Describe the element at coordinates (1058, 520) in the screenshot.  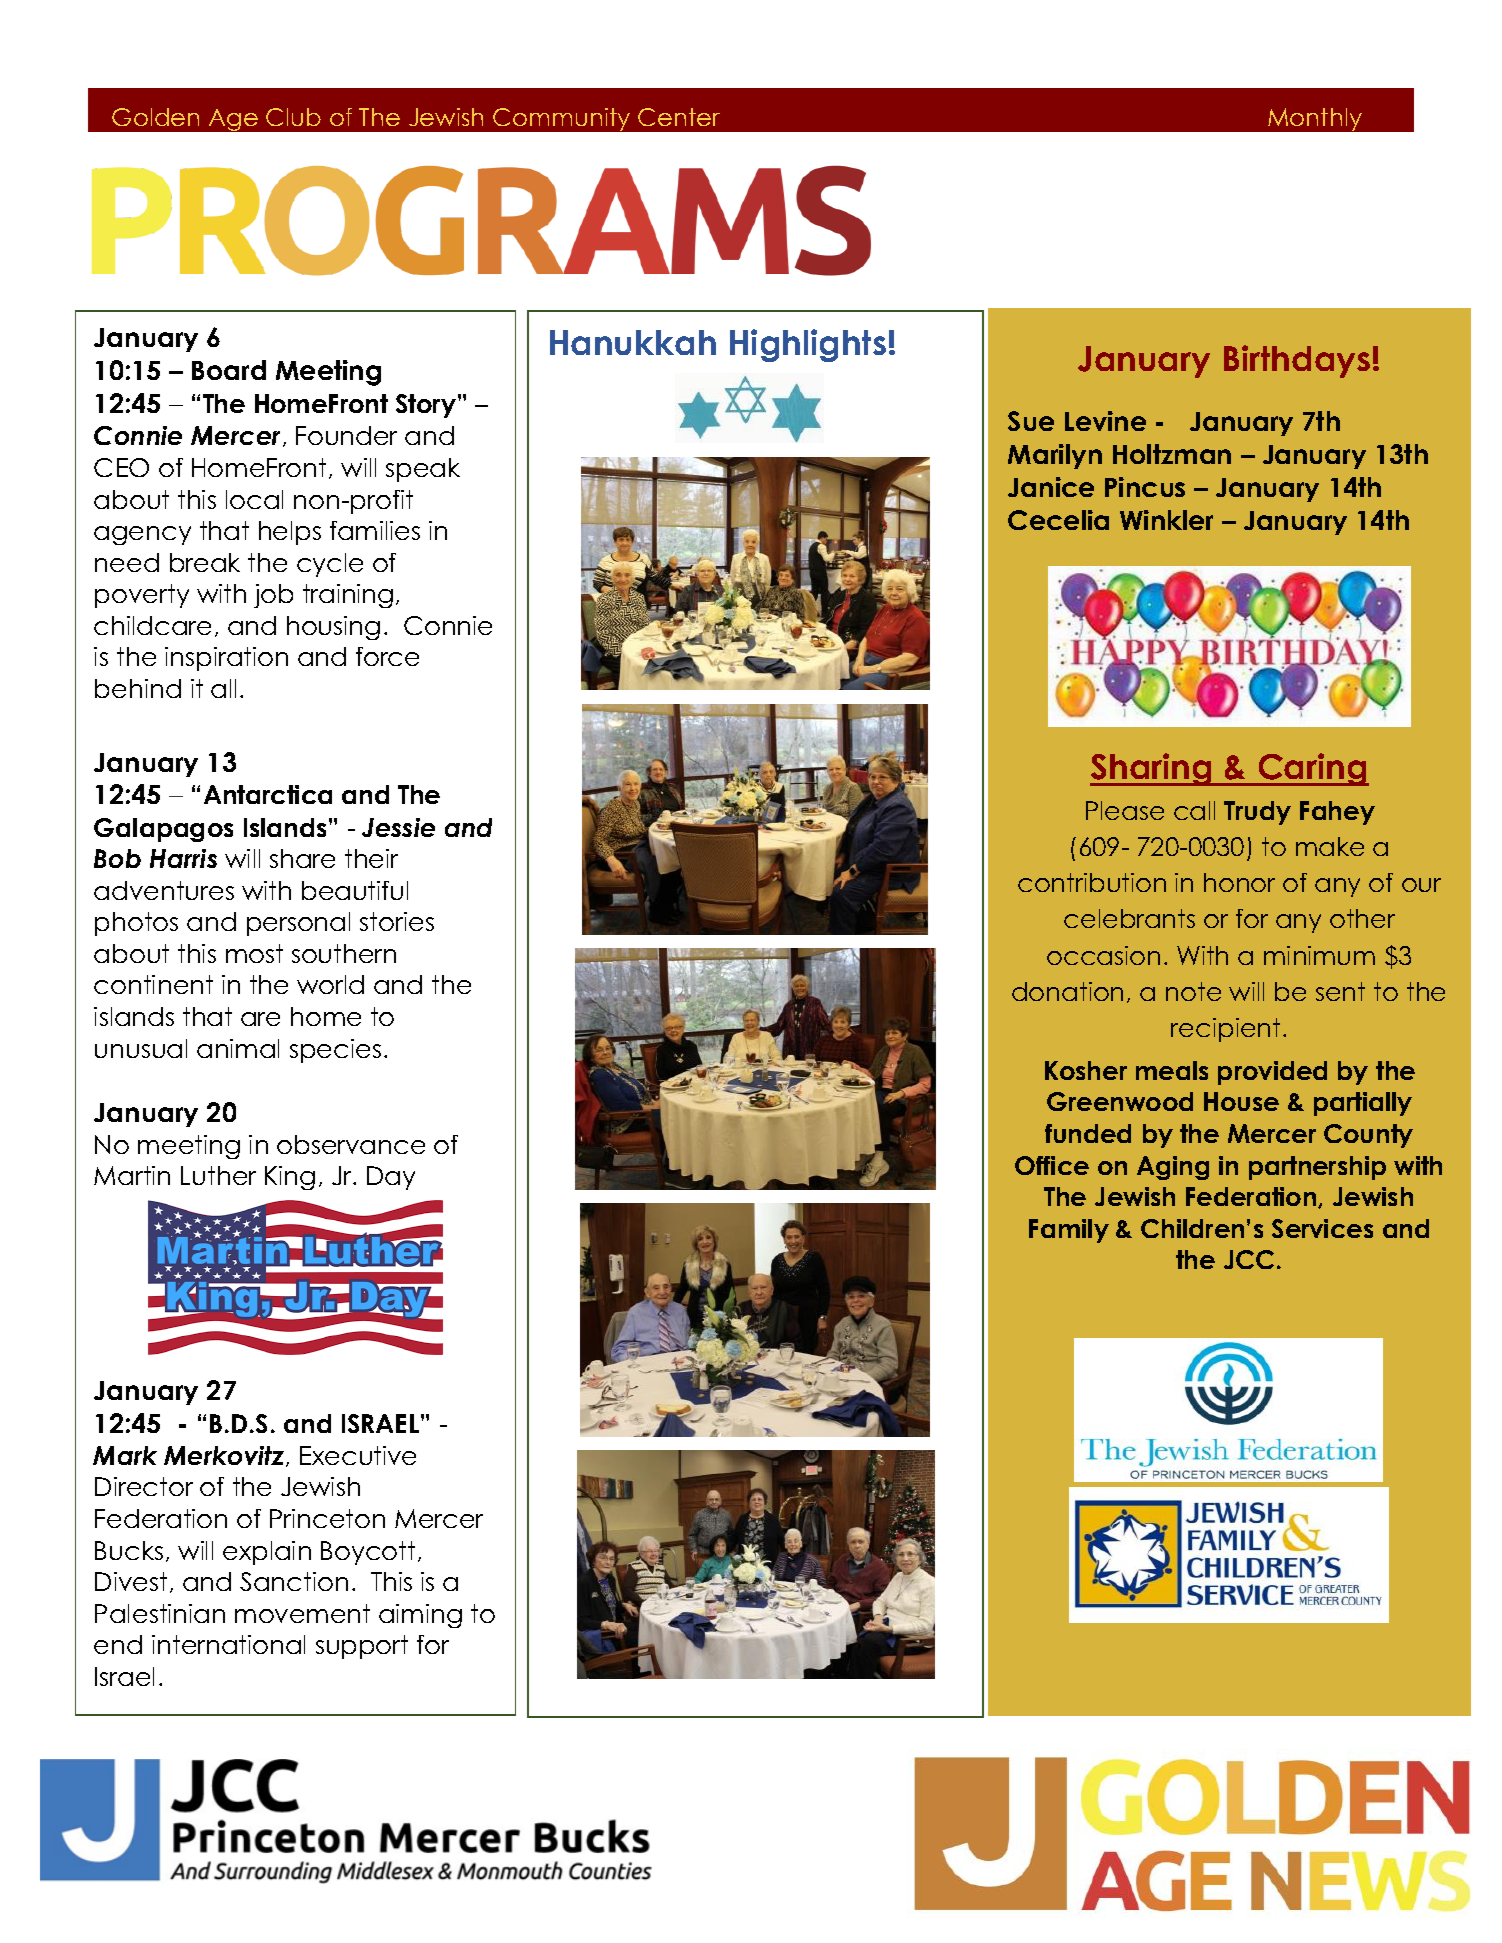
I see `Cecelia` at that location.
